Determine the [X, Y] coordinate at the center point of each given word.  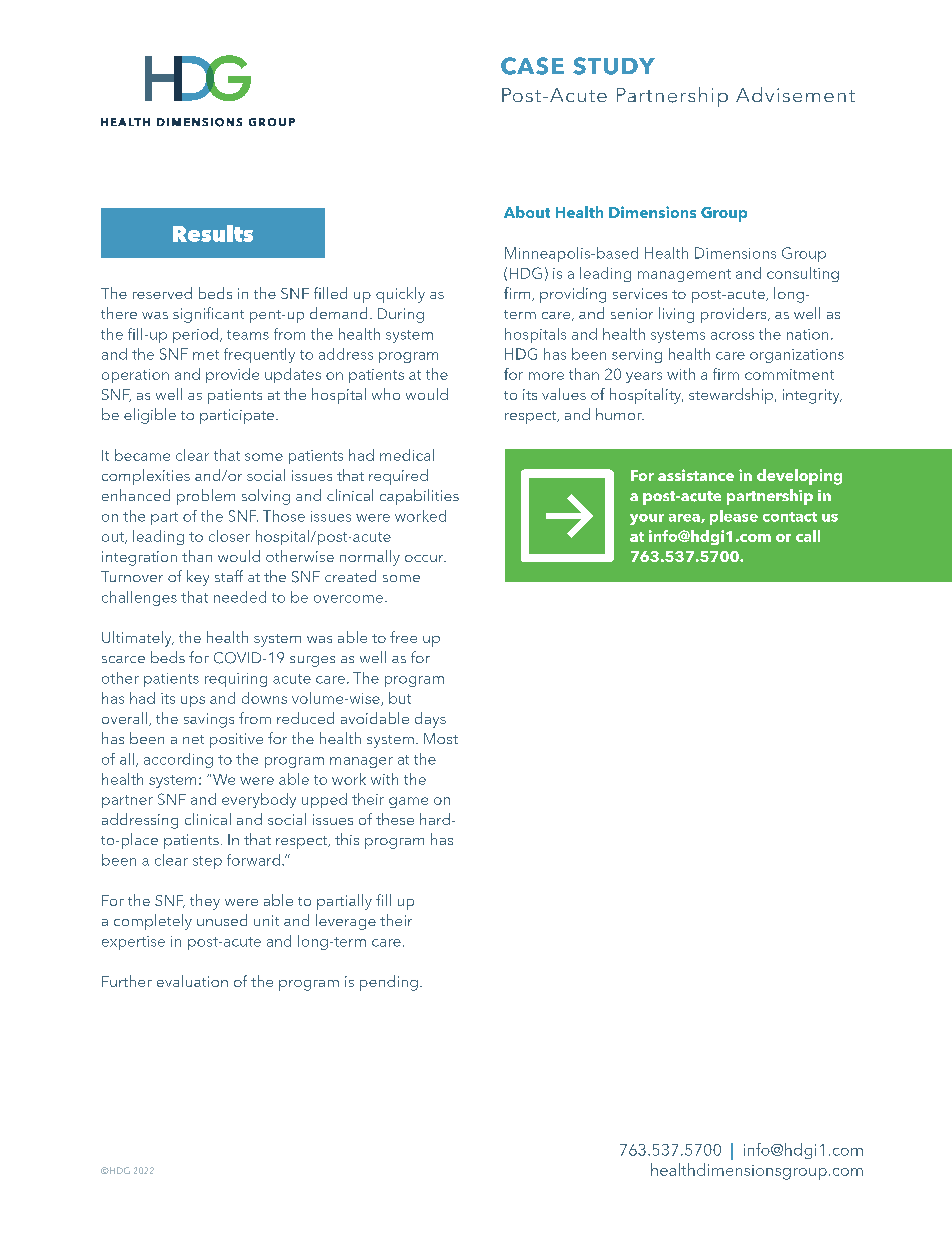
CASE [532, 66]
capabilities [419, 497]
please [734, 517]
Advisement [795, 94]
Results [213, 233]
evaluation [192, 981]
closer [229, 536]
